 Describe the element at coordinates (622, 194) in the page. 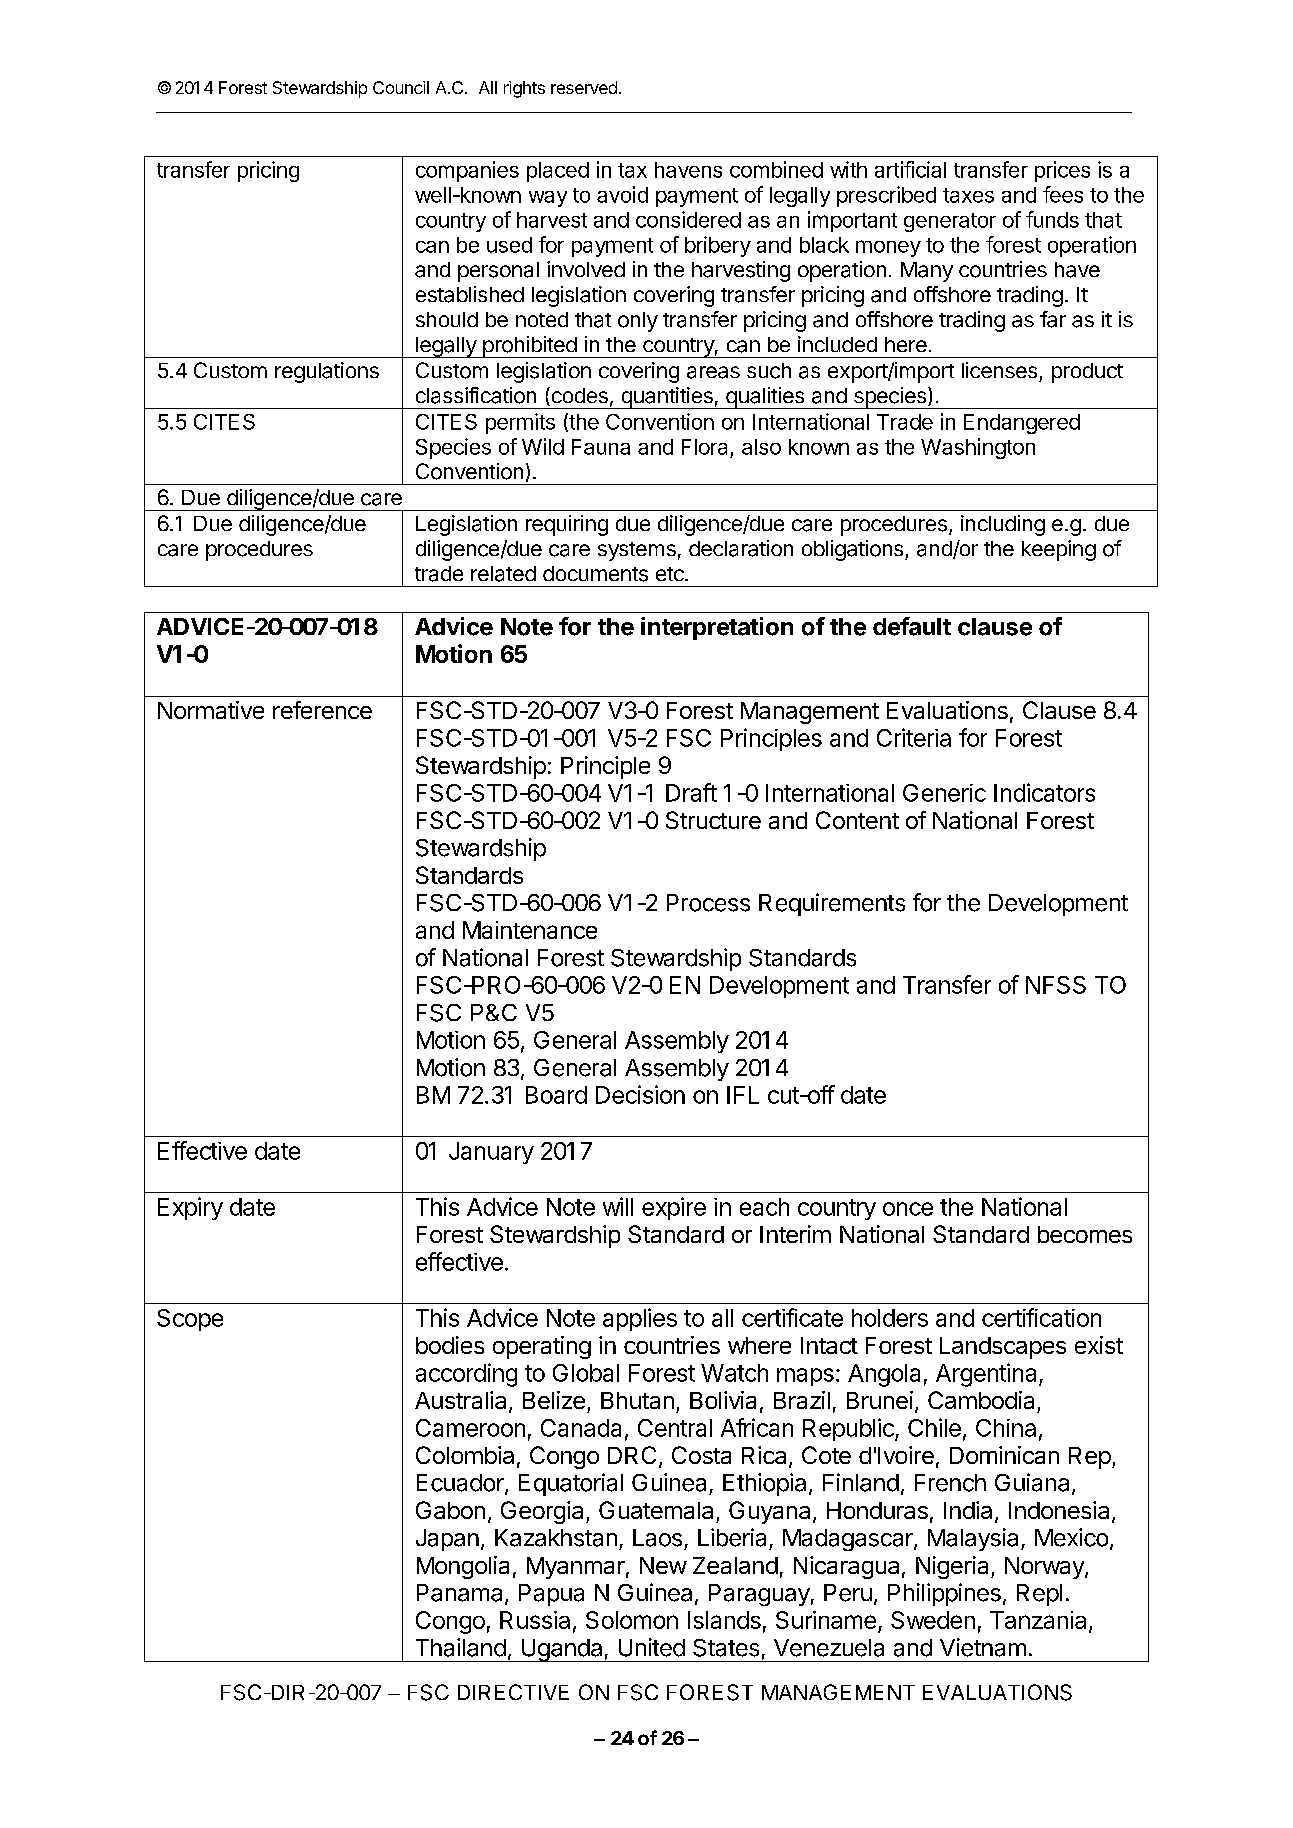

I see `avoid` at that location.
